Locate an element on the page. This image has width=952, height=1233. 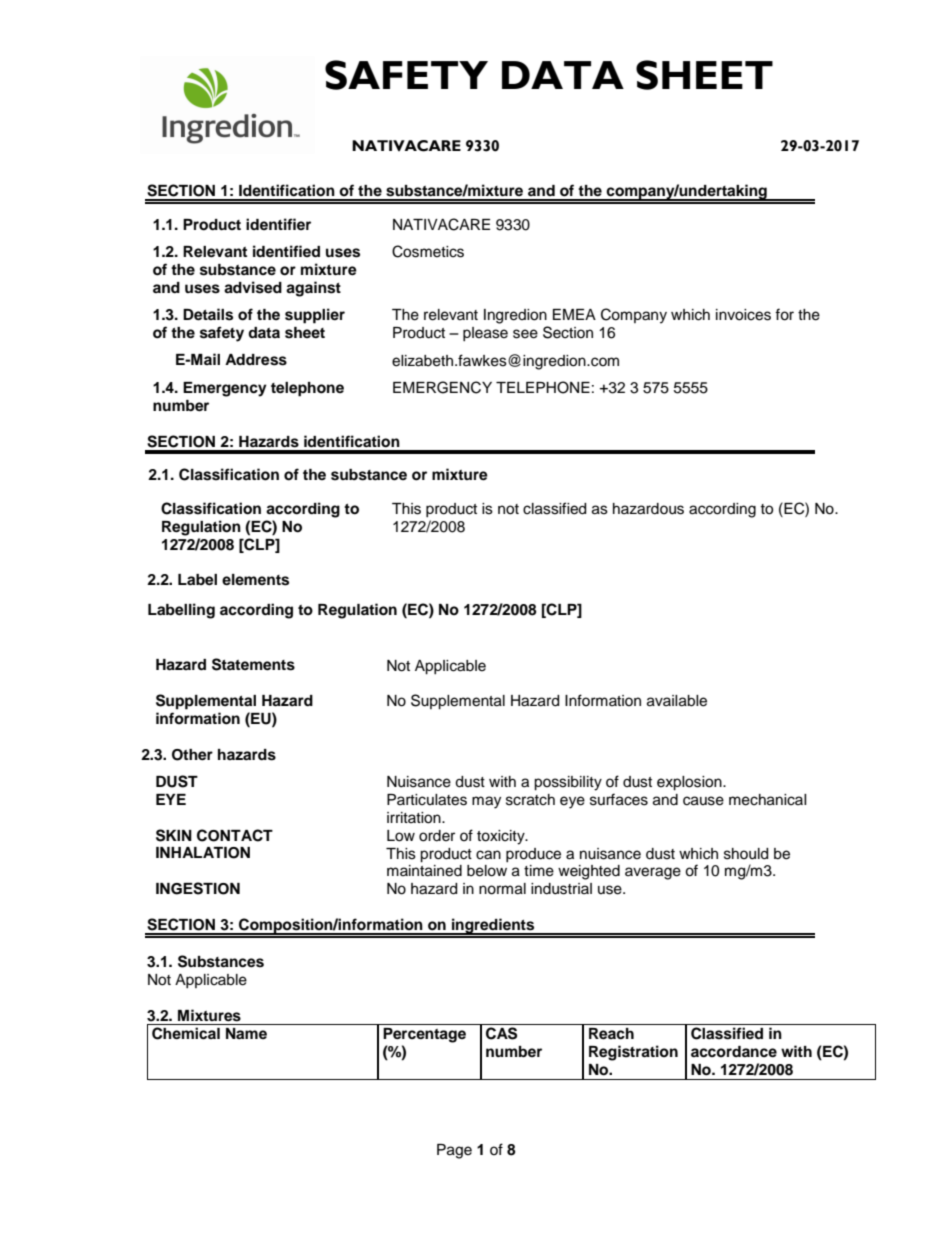
Page is located at coordinates (454, 1151).
